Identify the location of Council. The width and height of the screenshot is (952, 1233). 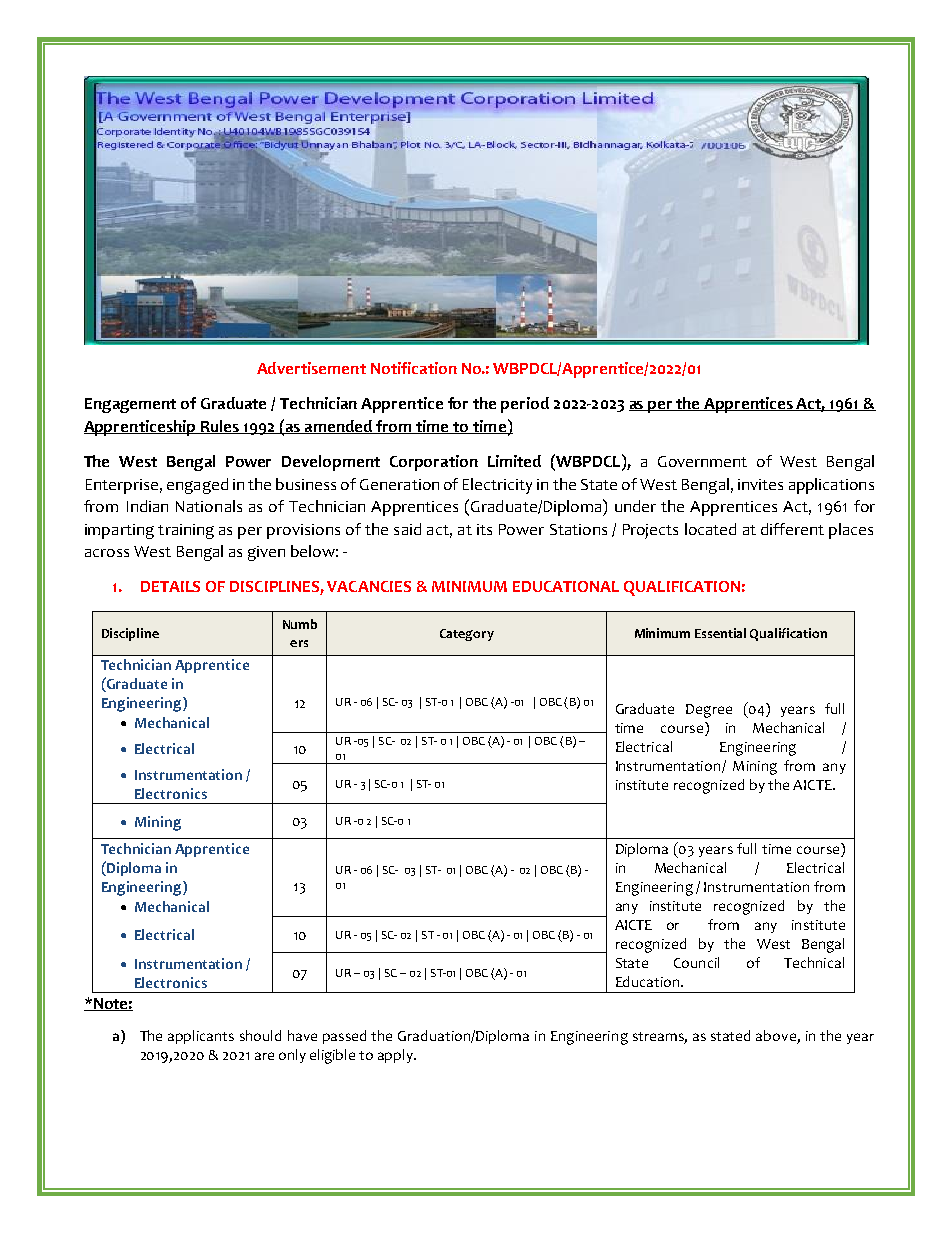
(696, 962).
